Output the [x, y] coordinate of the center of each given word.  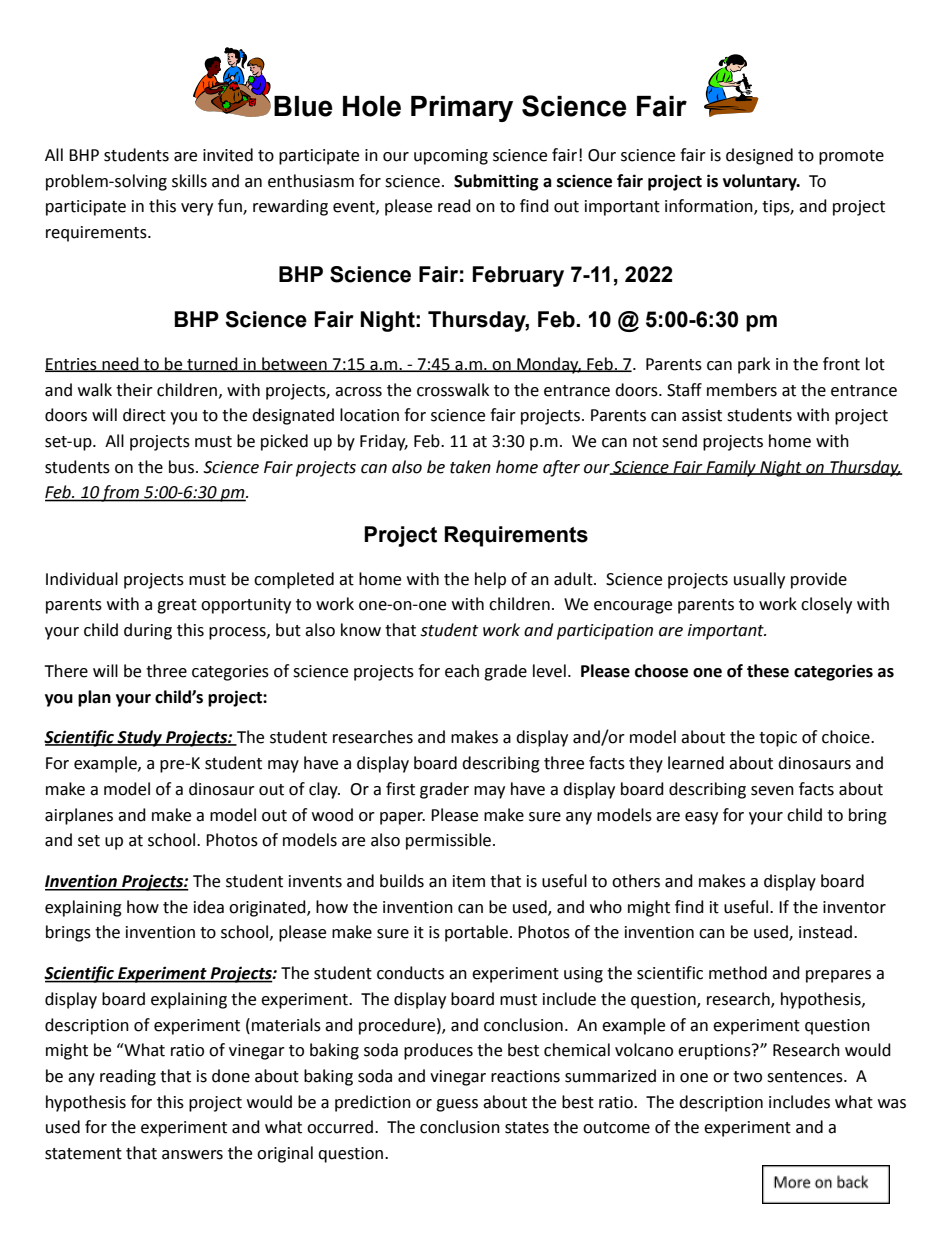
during [148, 631]
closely [826, 605]
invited [228, 155]
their [134, 390]
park [754, 365]
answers [192, 1155]
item [469, 881]
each [462, 671]
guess [457, 1105]
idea [209, 907]
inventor [854, 907]
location [369, 415]
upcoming [451, 157]
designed [759, 156]
